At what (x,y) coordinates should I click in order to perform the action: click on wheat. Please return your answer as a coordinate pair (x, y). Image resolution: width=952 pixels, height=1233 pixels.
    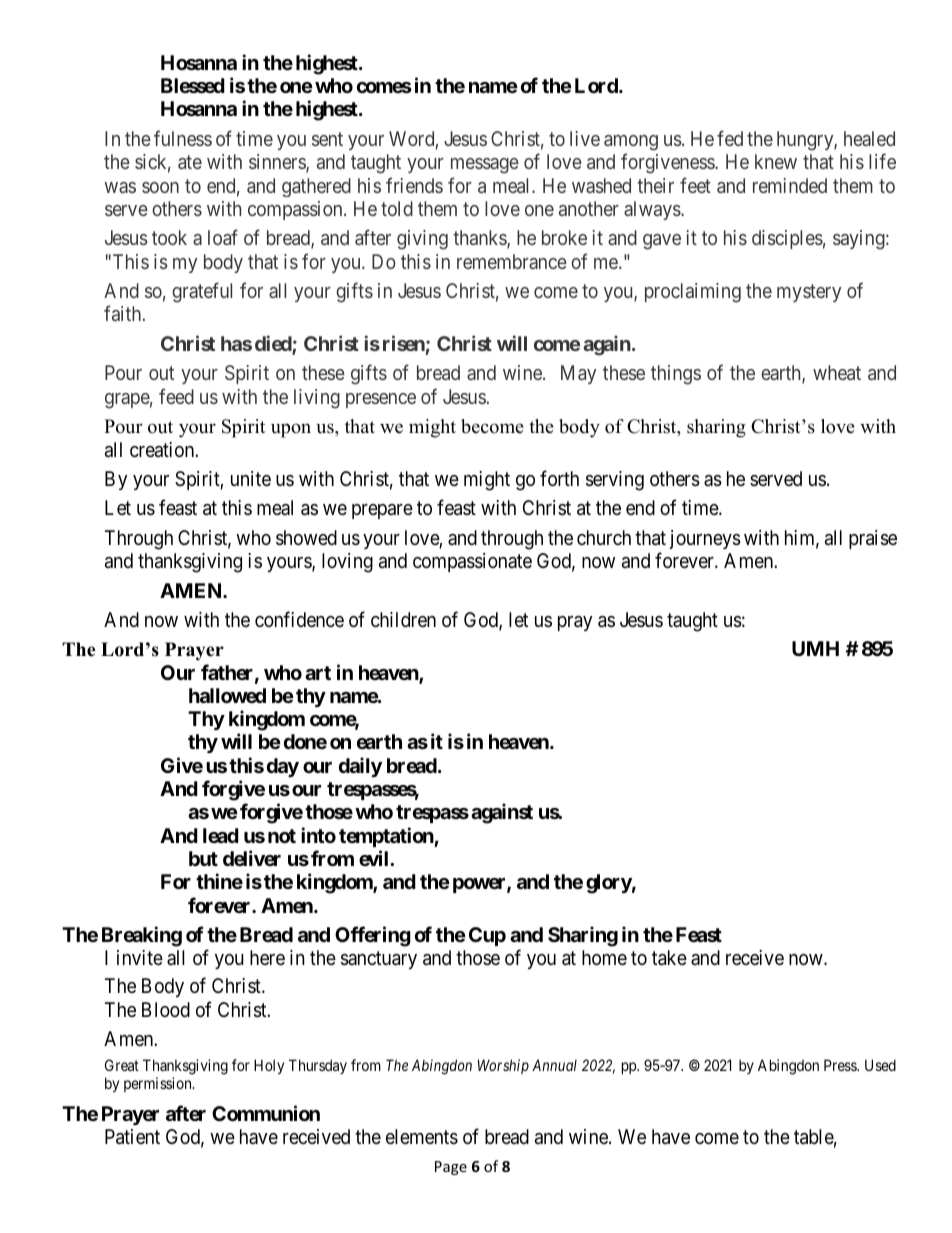
    Looking at the image, I should click on (837, 372).
